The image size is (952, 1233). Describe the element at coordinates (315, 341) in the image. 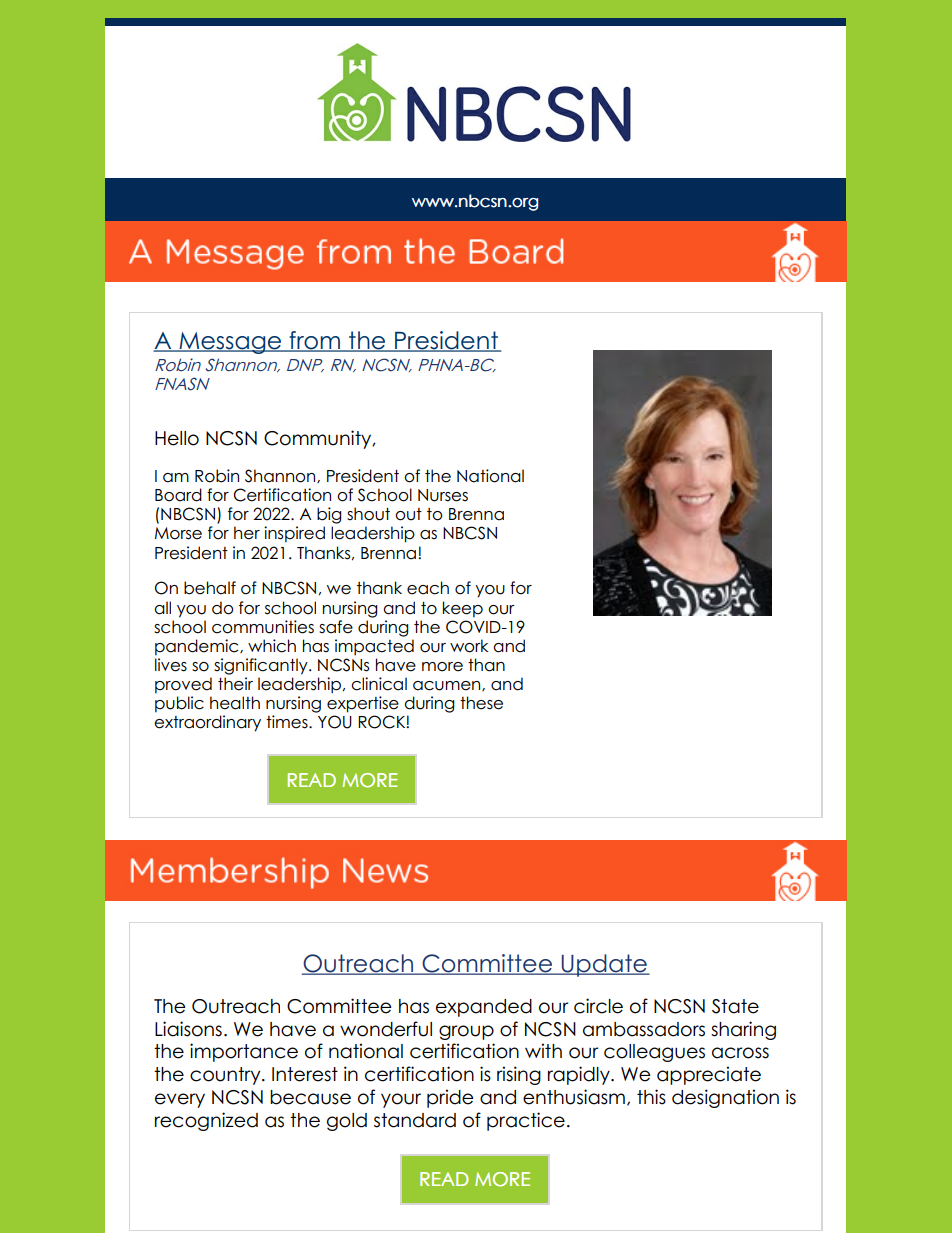

I see `from` at that location.
